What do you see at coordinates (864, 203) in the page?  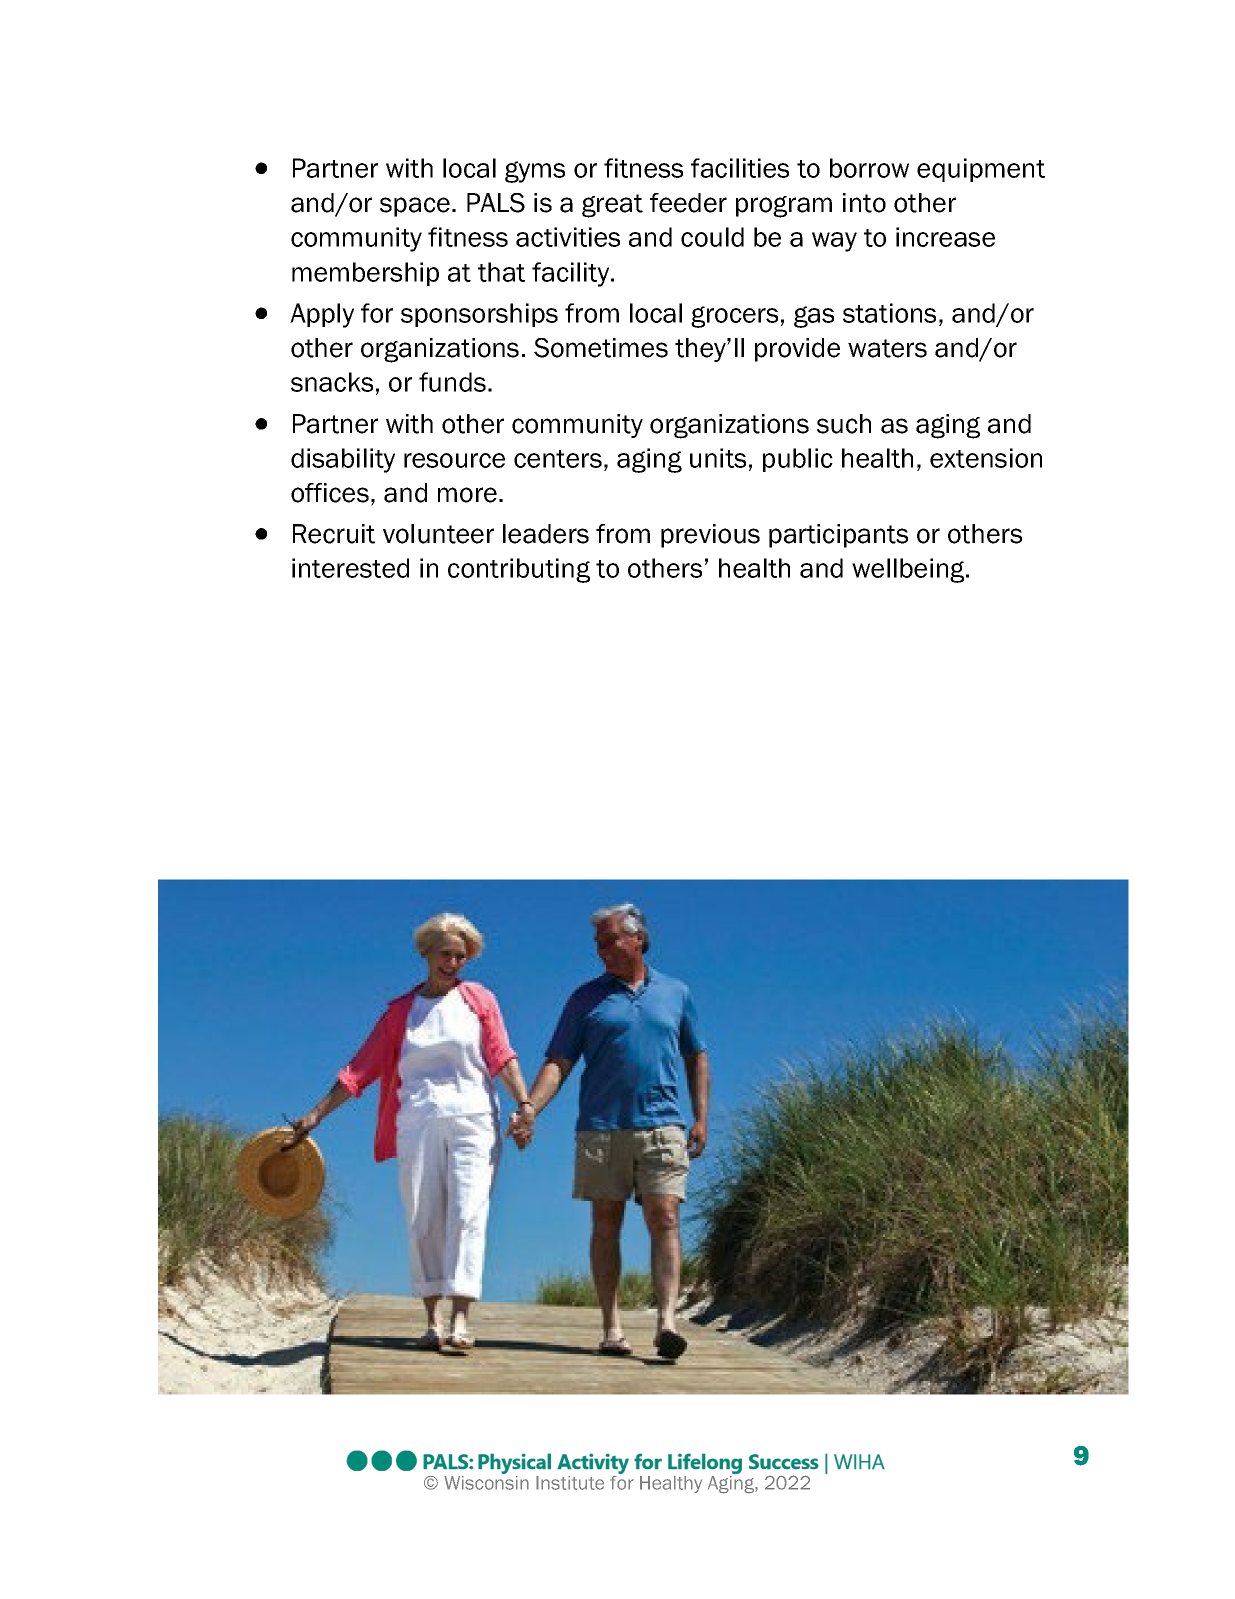 I see `into` at bounding box center [864, 203].
